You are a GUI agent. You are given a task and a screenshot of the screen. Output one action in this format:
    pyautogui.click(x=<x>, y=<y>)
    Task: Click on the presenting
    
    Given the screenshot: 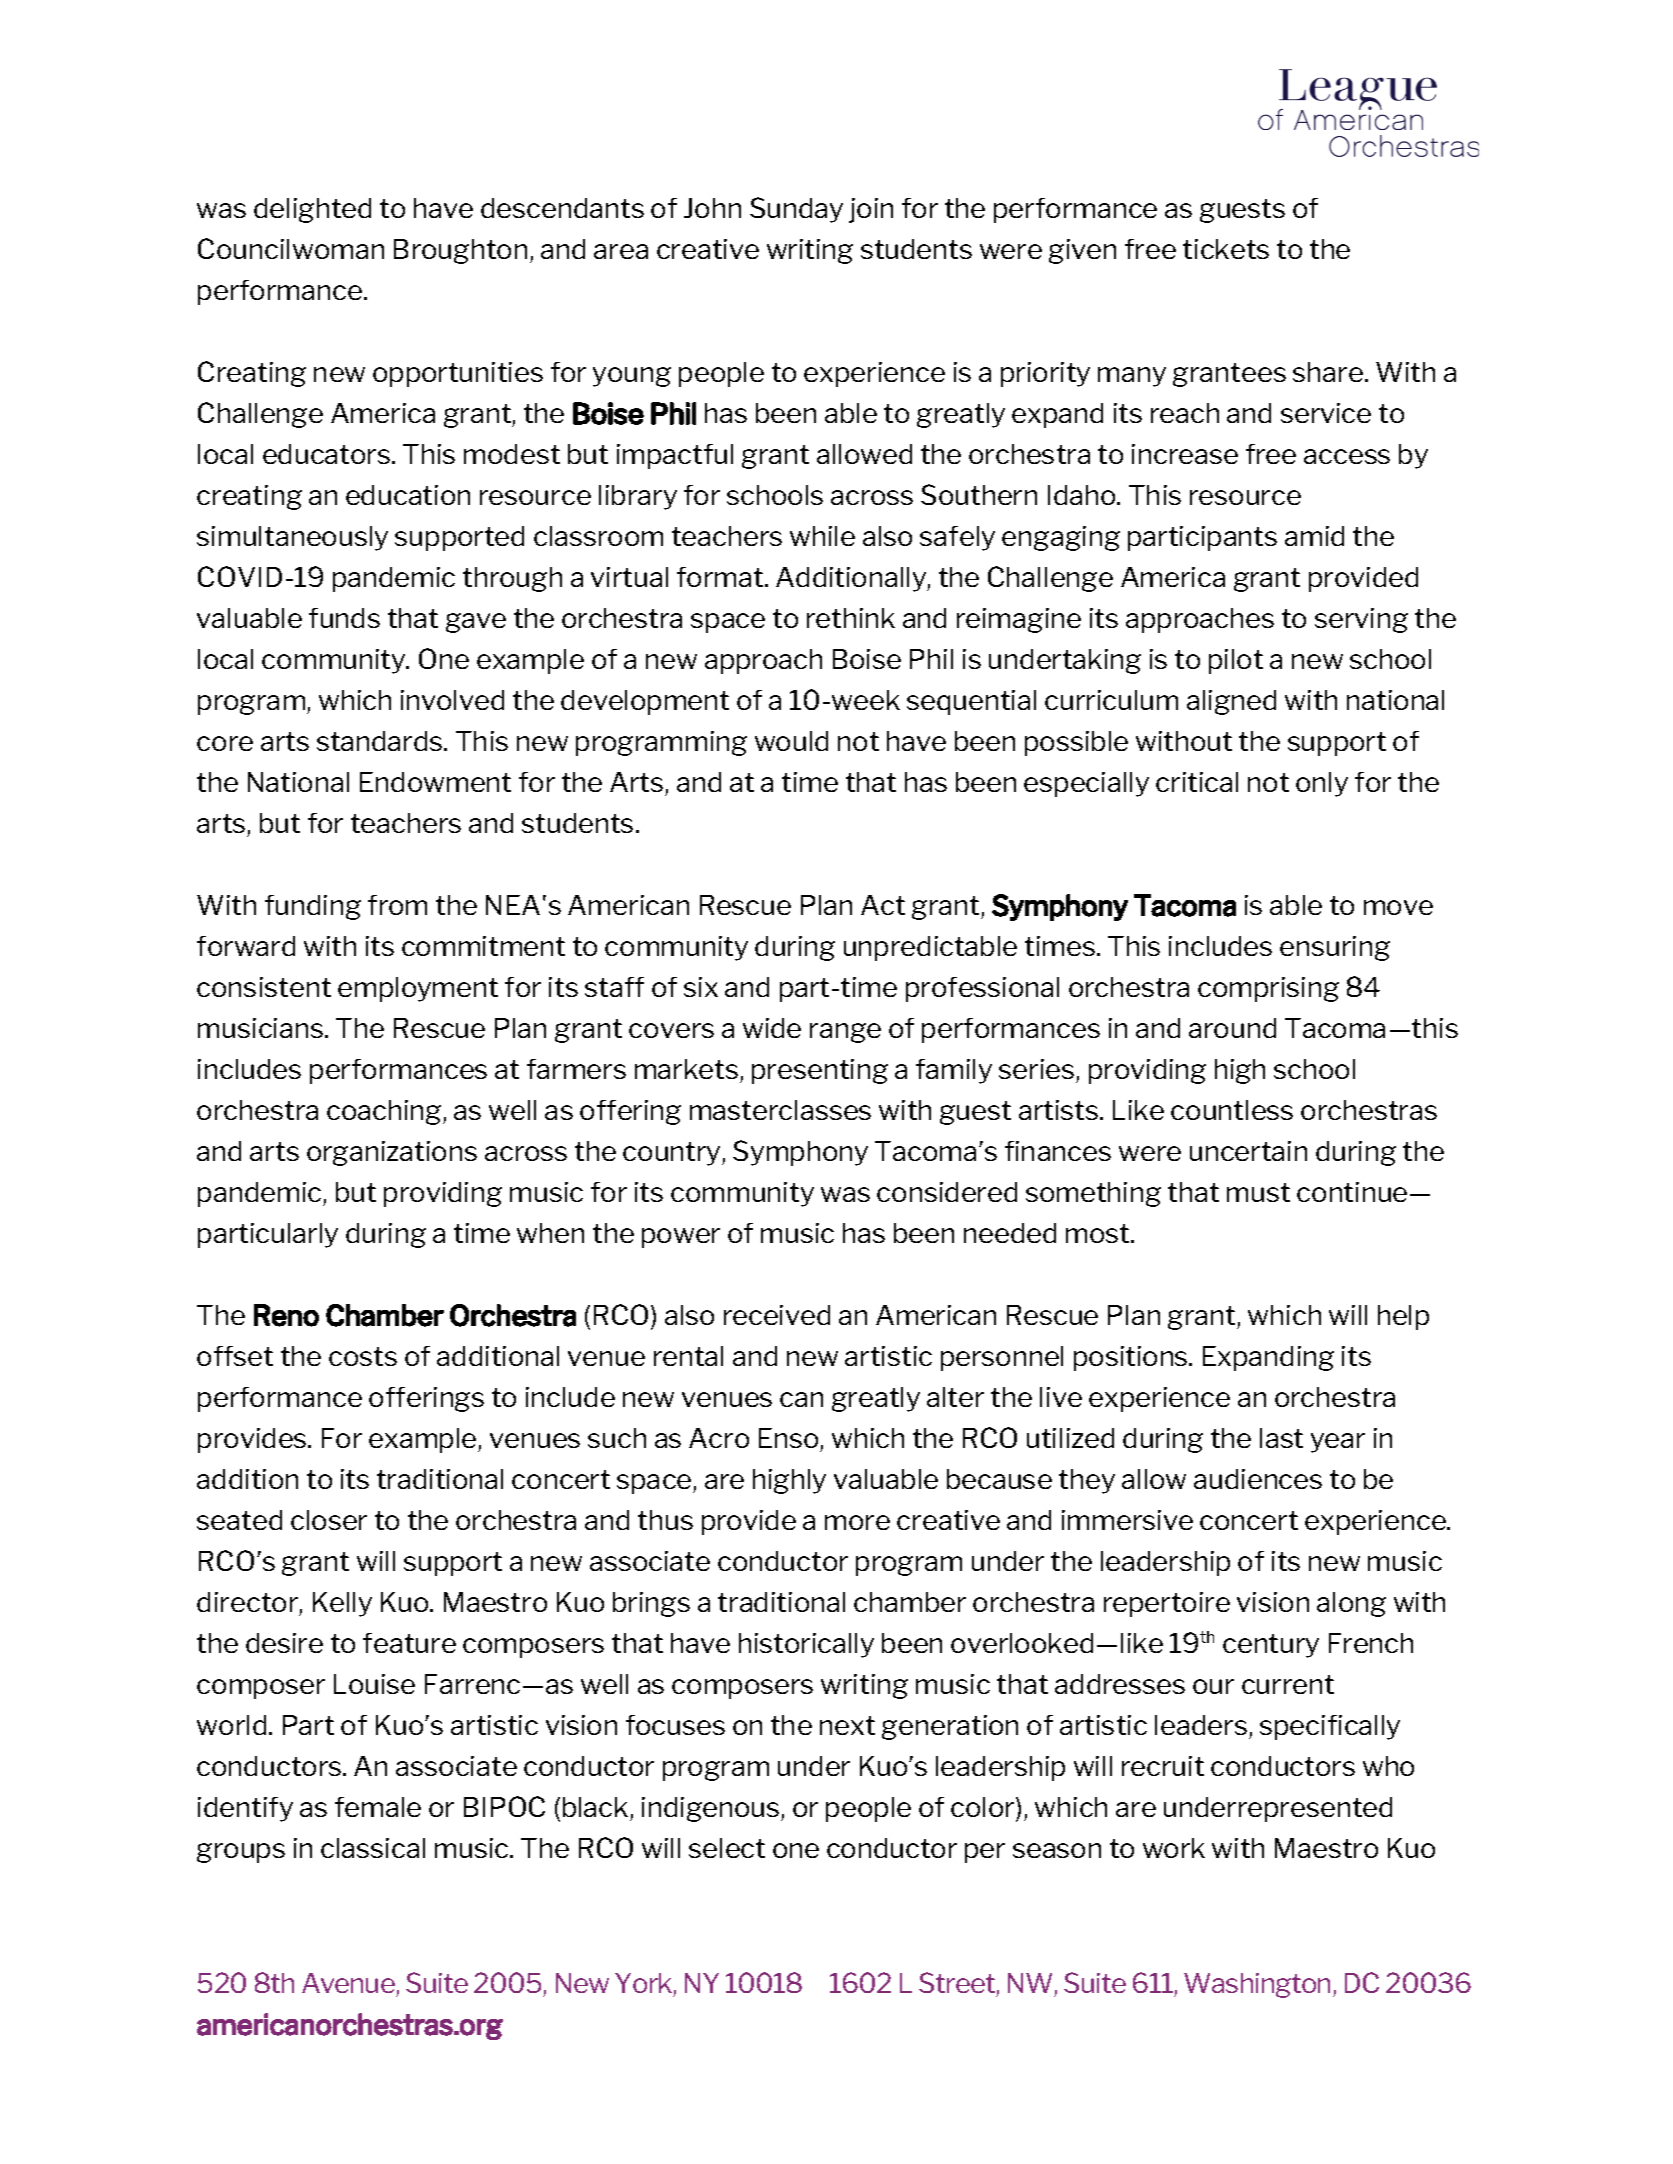 What is the action you would take?
    pyautogui.click(x=820, y=1071)
